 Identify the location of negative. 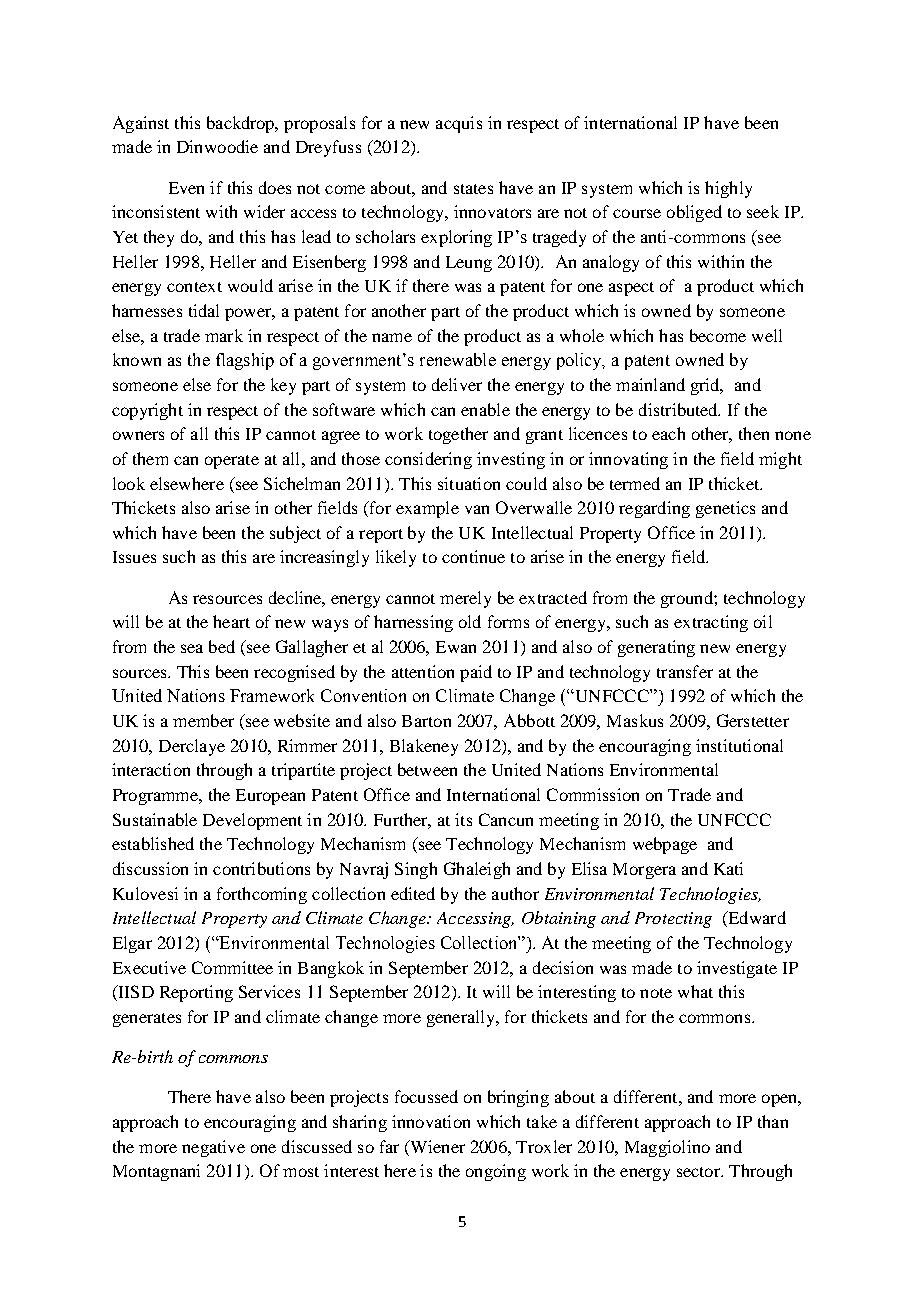
(213, 1148).
